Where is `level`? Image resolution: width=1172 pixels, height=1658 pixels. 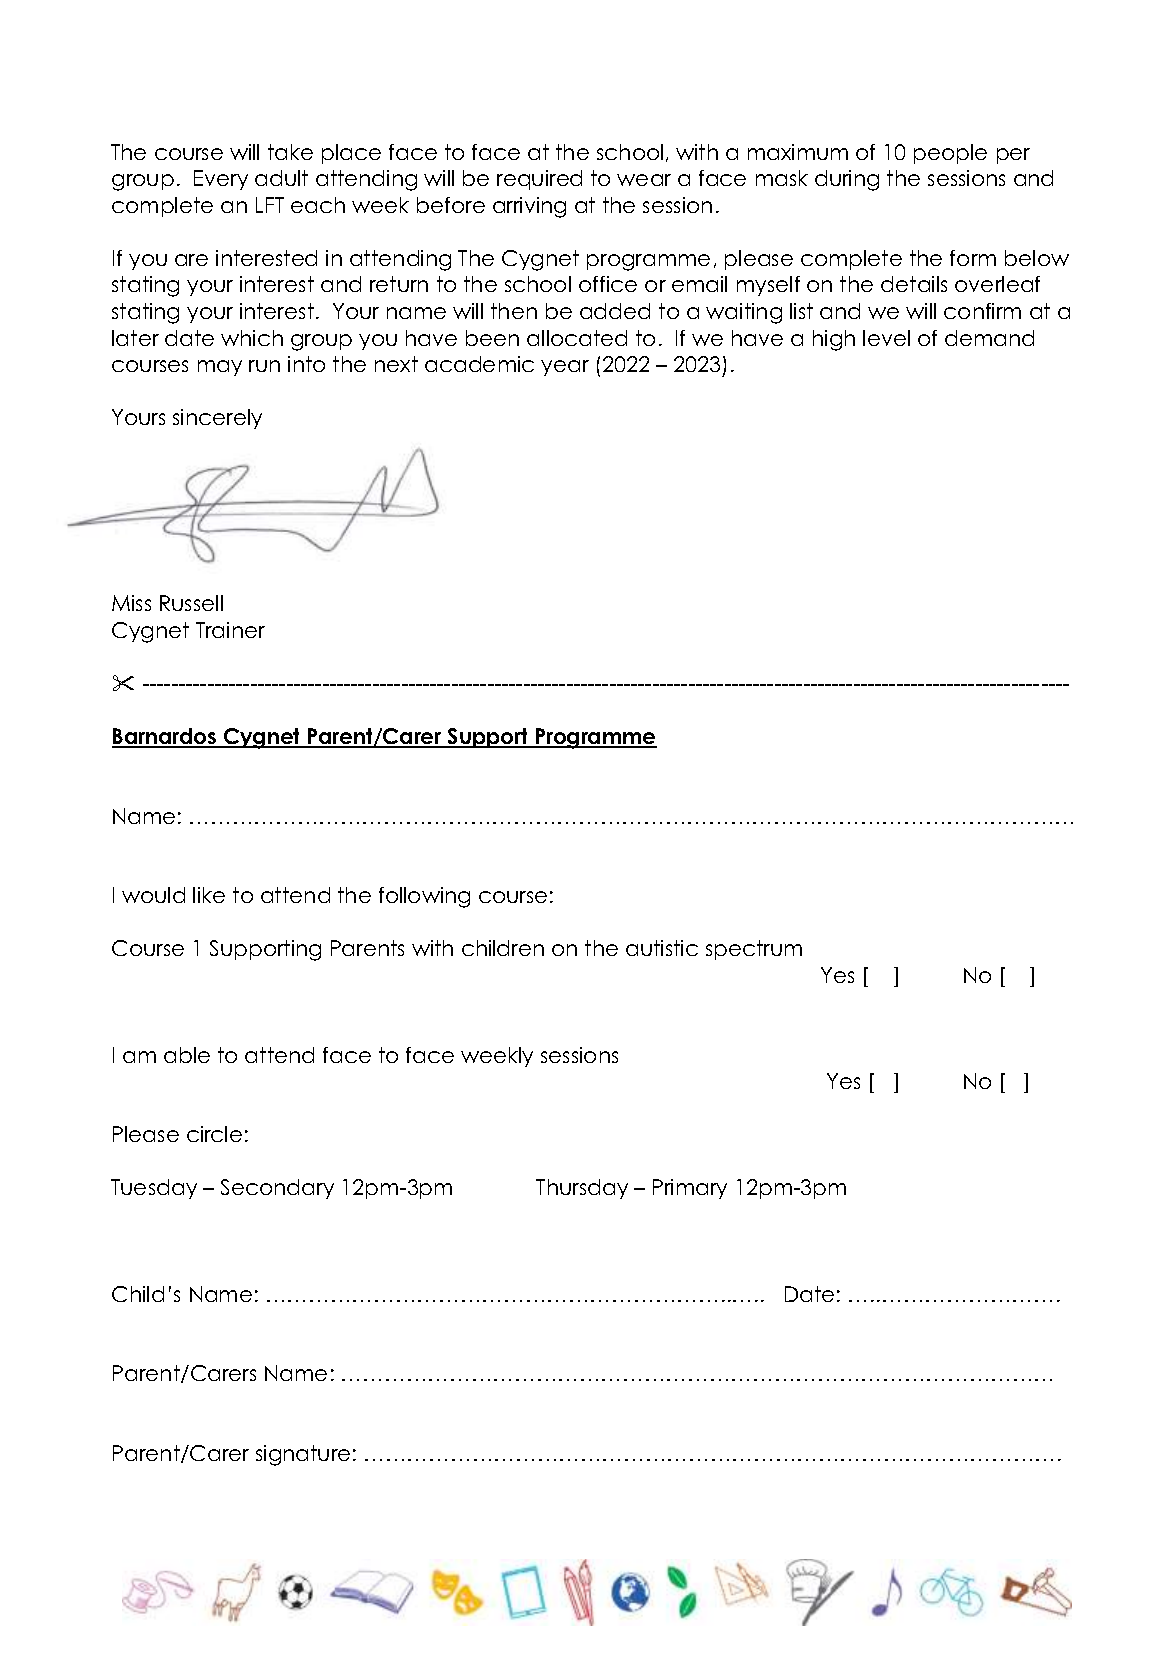 level is located at coordinates (886, 338).
